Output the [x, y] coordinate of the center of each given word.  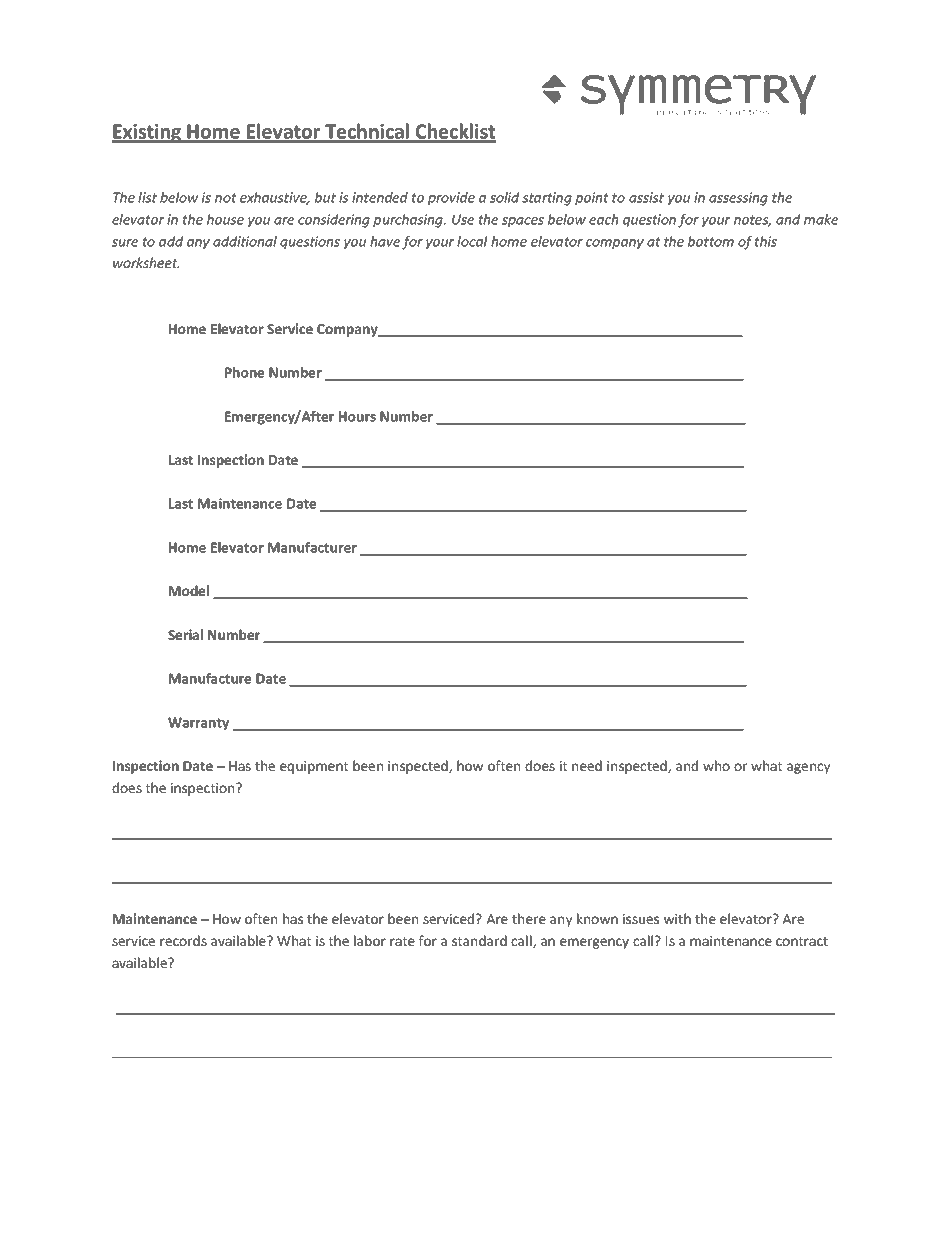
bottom [711, 241]
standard [479, 940]
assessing [738, 199]
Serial [185, 634]
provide [451, 198]
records [183, 940]
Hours [357, 416]
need [587, 765]
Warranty [198, 724]
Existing [148, 133]
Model [189, 590]
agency [808, 768]
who [716, 765]
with [677, 918]
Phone [244, 372]
